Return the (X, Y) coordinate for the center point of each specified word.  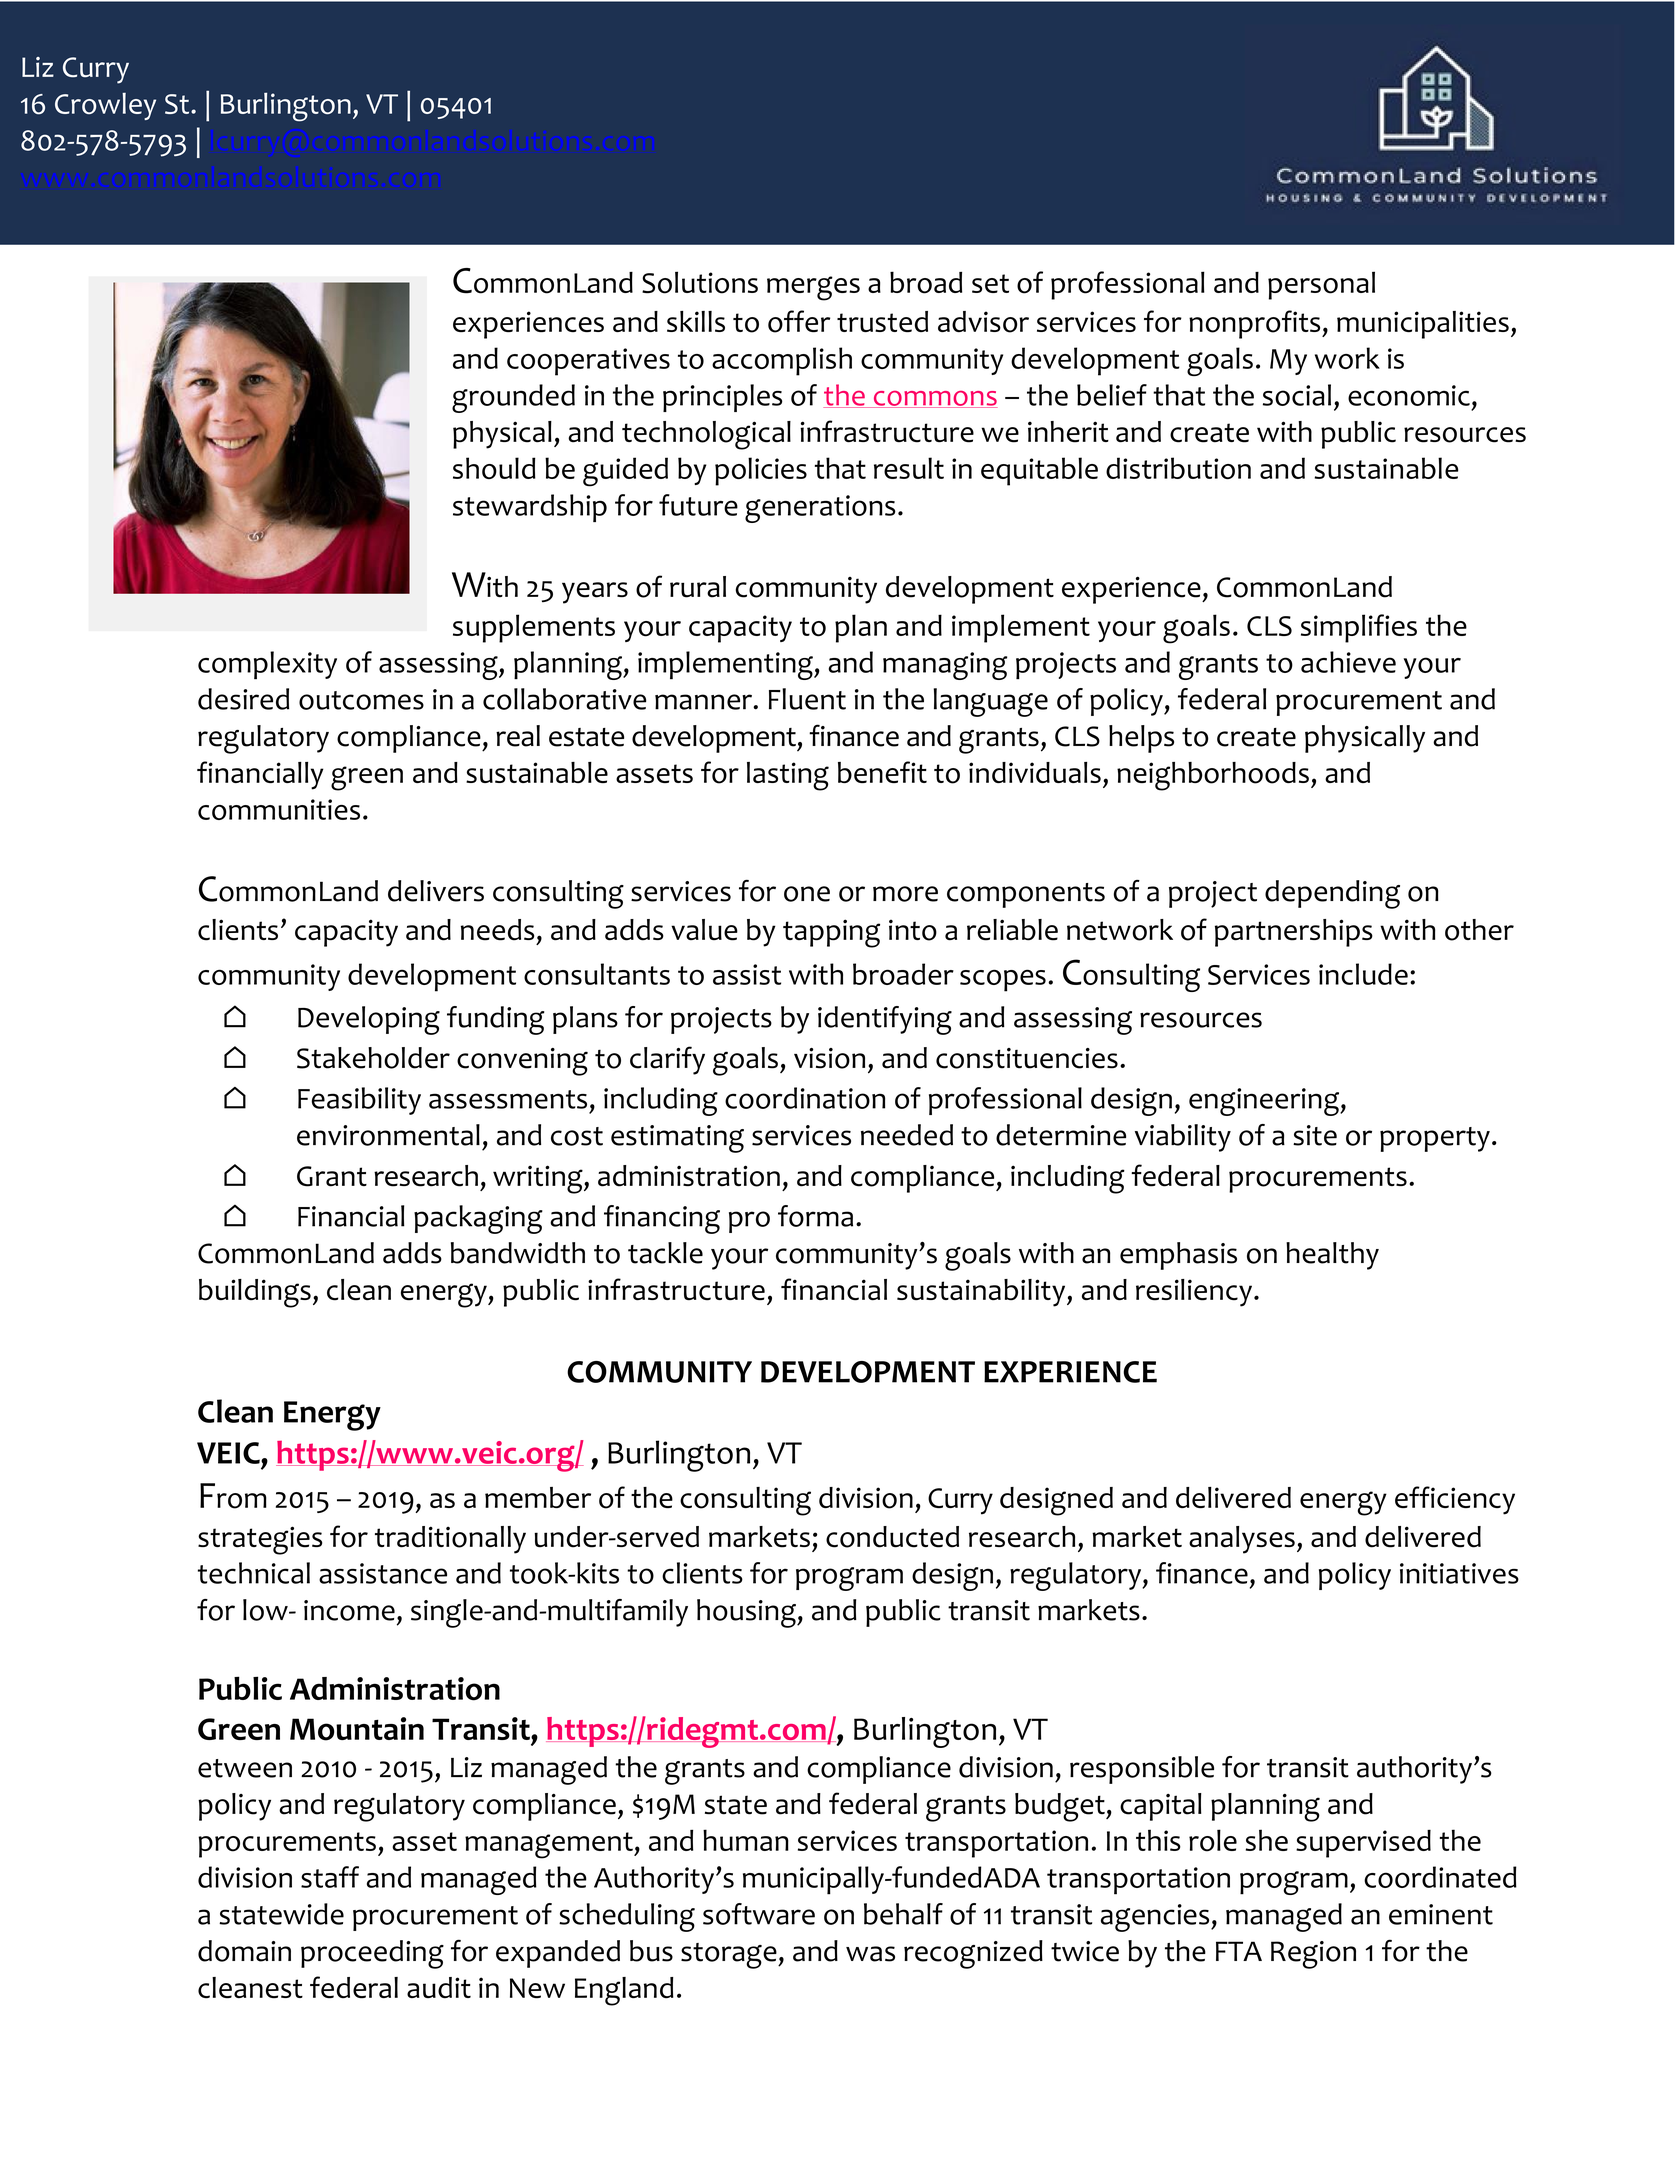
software (759, 1914)
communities (279, 809)
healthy (1332, 1256)
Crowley (105, 106)
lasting (788, 776)
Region (1313, 1955)
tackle (665, 1253)
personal (1321, 285)
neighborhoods (1213, 776)
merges (813, 288)
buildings (255, 1293)
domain (244, 1951)
